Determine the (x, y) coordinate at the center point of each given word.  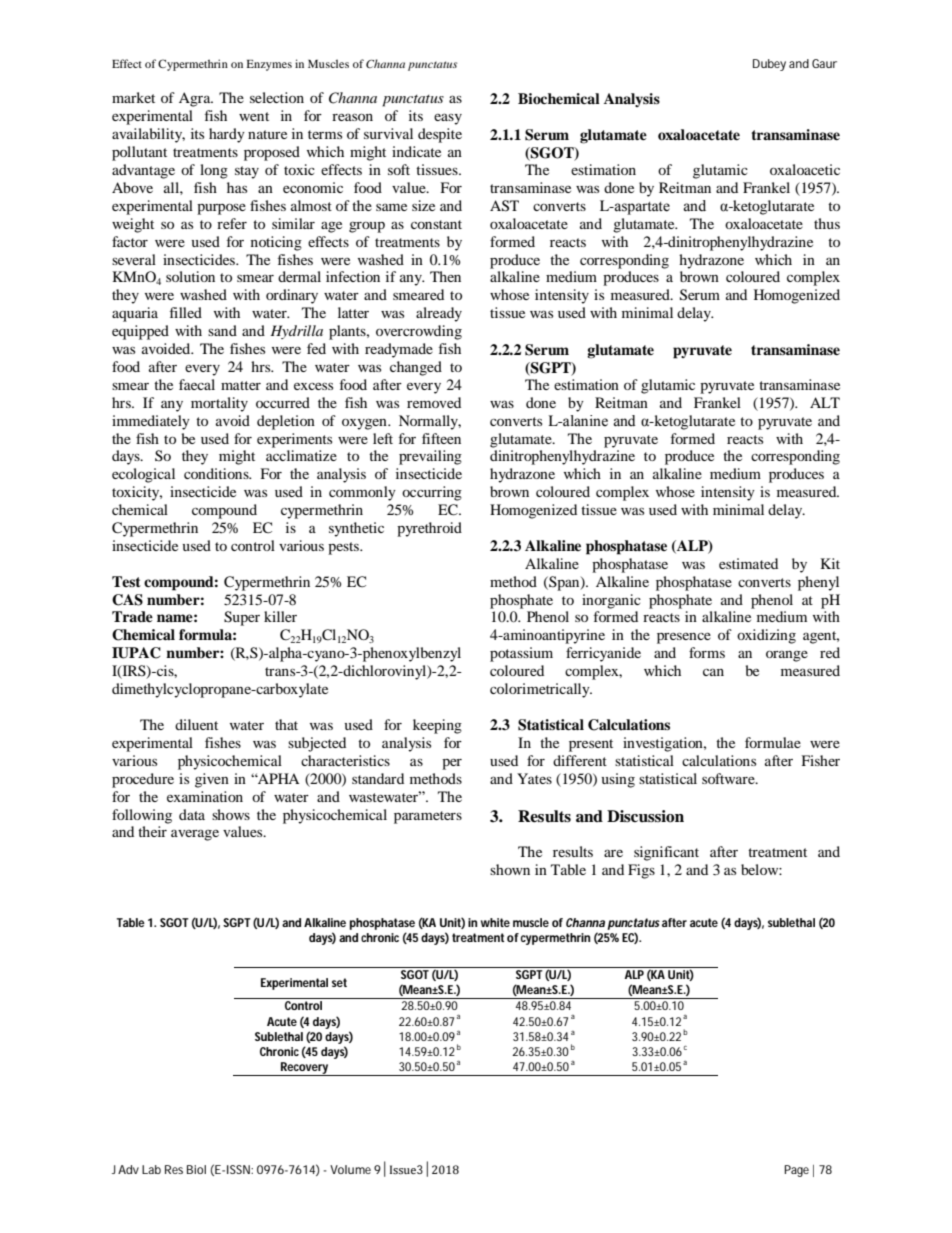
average (195, 835)
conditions (217, 473)
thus (827, 223)
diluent (196, 724)
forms (707, 652)
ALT (825, 402)
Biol (196, 1169)
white (495, 922)
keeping (437, 726)
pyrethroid (429, 529)
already (439, 314)
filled (186, 312)
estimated (748, 563)
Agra (196, 99)
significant (666, 853)
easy (448, 119)
